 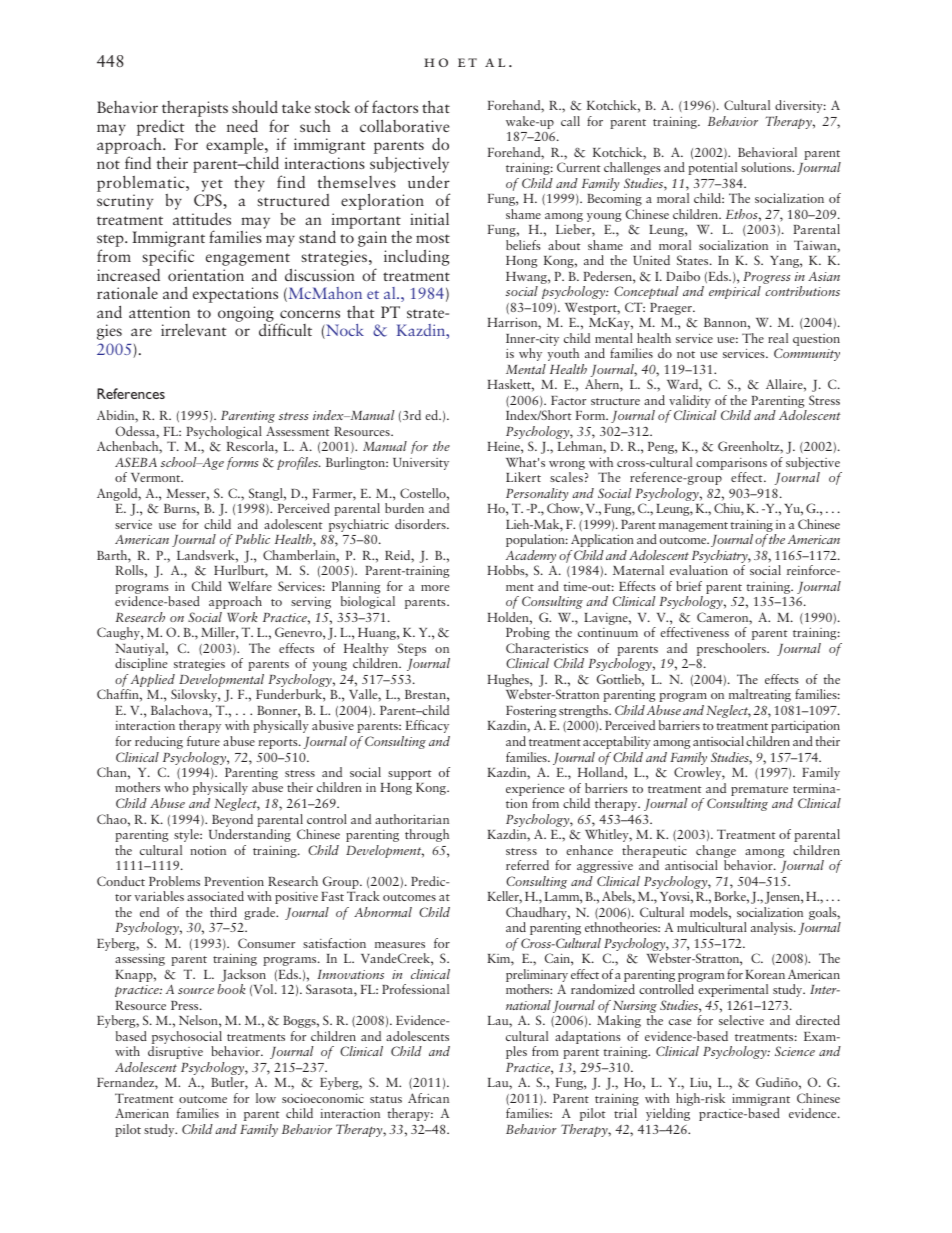 I want to click on collaborative, so click(x=404, y=125).
